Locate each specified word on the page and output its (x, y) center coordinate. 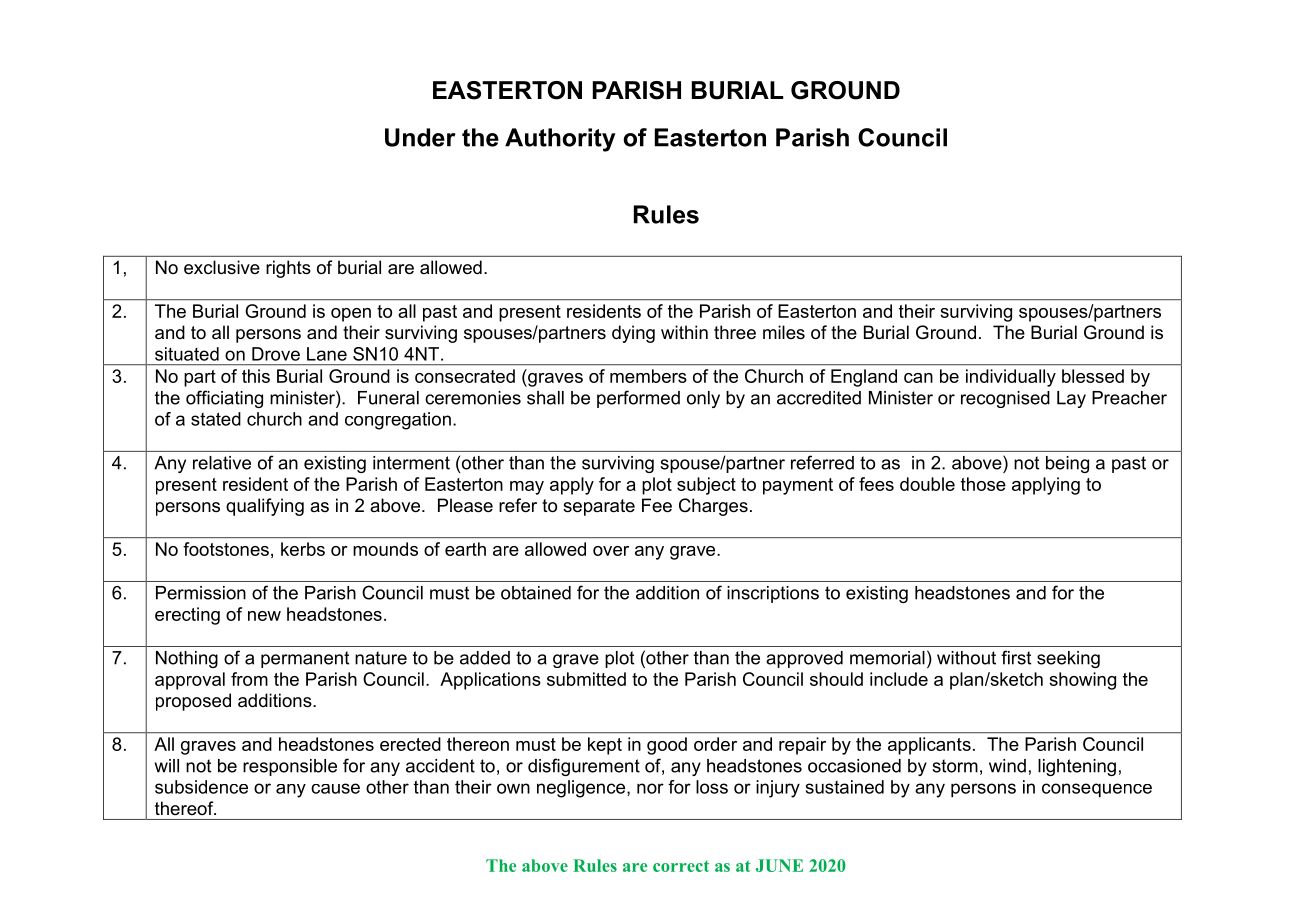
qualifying (265, 507)
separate (599, 507)
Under (420, 137)
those (983, 484)
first (1016, 657)
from (249, 679)
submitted (586, 679)
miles (784, 332)
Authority (560, 140)
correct (681, 866)
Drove (276, 354)
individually (1011, 378)
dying (633, 334)
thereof (185, 808)
